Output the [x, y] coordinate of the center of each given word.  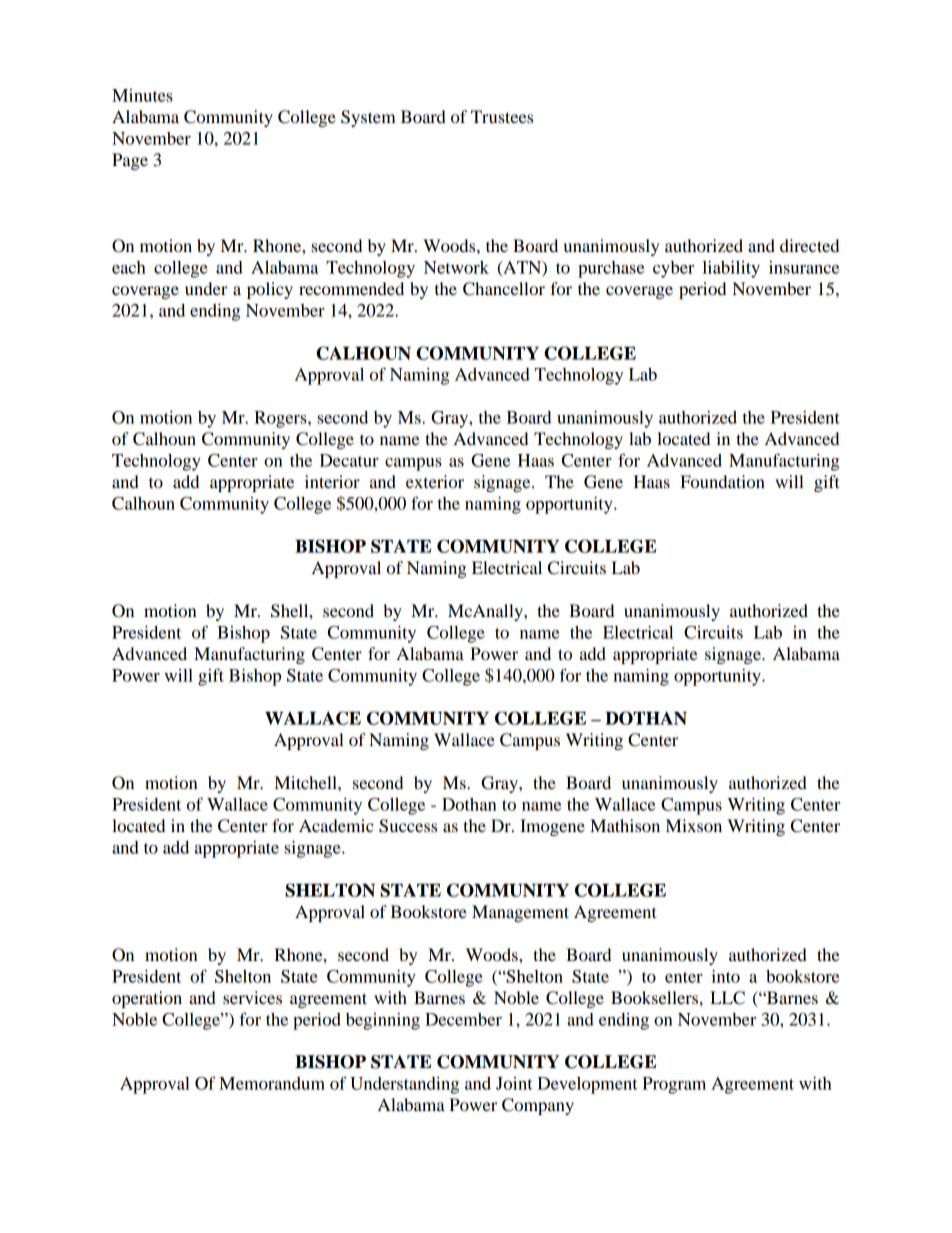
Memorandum [272, 1083]
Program [674, 1085]
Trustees [502, 116]
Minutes [142, 95]
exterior [435, 481]
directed [809, 245]
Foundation [722, 481]
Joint [514, 1083]
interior [332, 481]
